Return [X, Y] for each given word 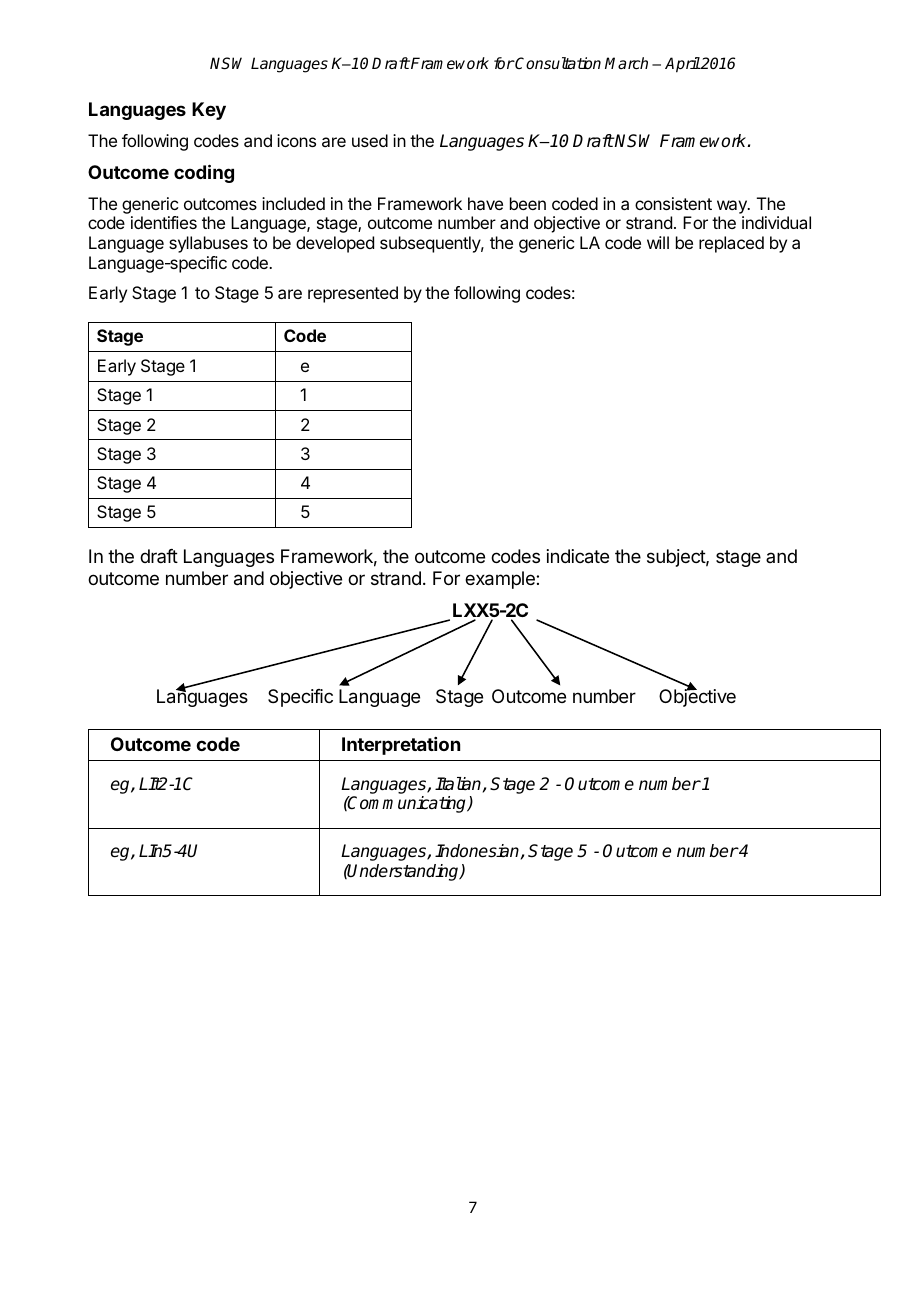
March [626, 63]
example [501, 580]
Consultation [557, 63]
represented [353, 294]
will [658, 242]
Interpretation [401, 746]
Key [209, 111]
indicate [578, 556]
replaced [731, 244]
